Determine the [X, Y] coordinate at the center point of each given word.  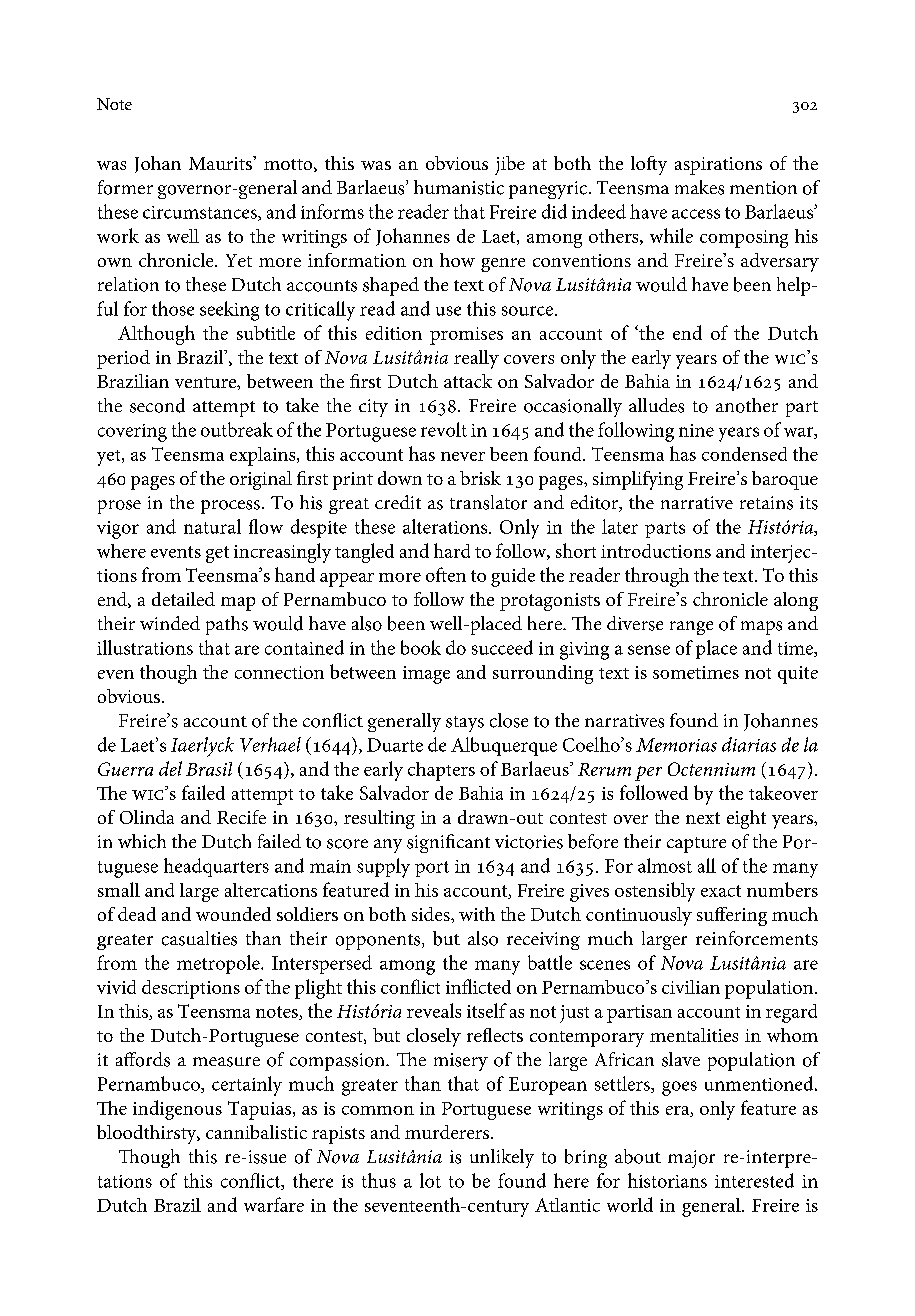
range [691, 628]
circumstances [201, 213]
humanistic [459, 187]
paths [227, 625]
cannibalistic [256, 1132]
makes [699, 187]
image [426, 675]
